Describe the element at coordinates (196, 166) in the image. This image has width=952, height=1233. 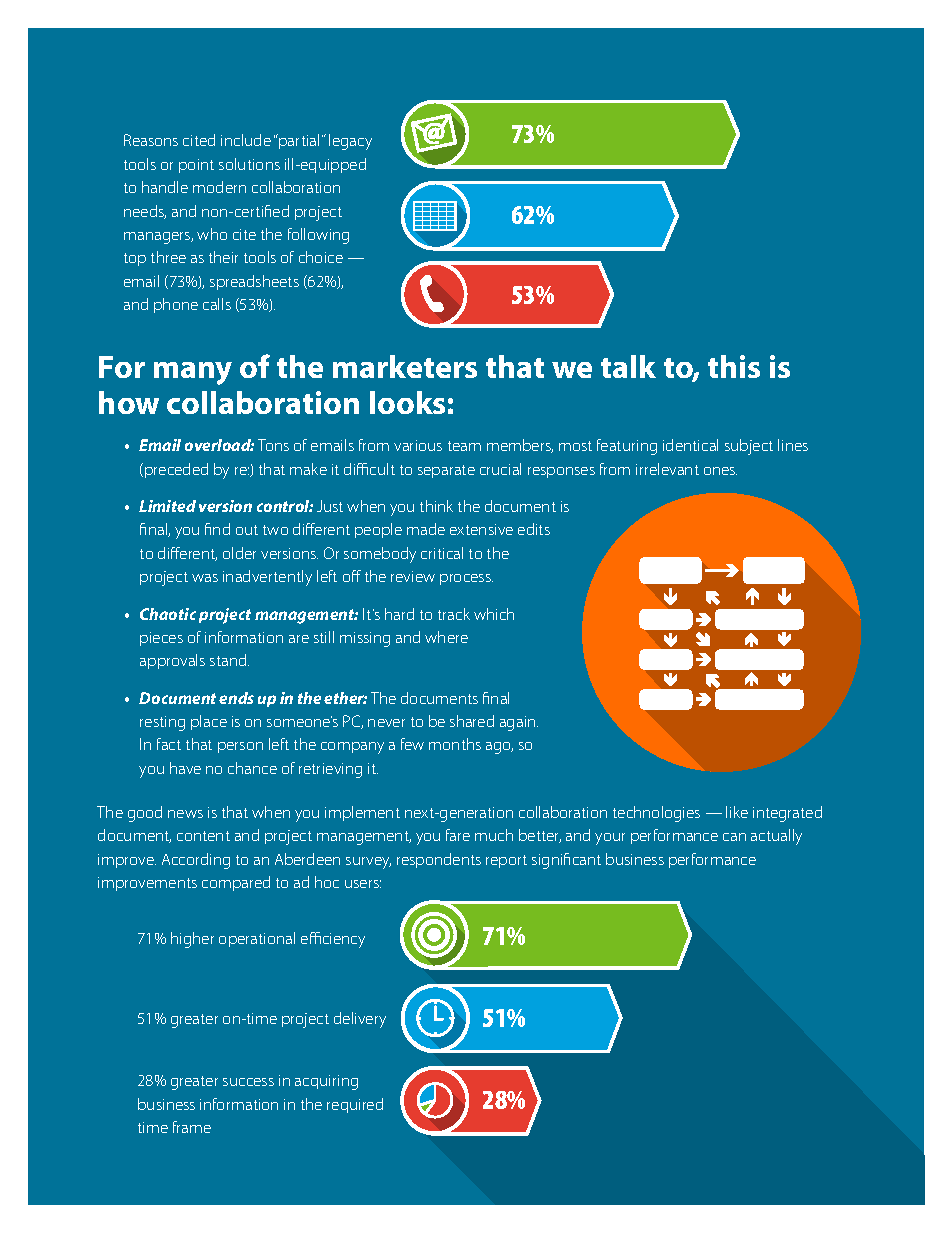
I see `point` at that location.
